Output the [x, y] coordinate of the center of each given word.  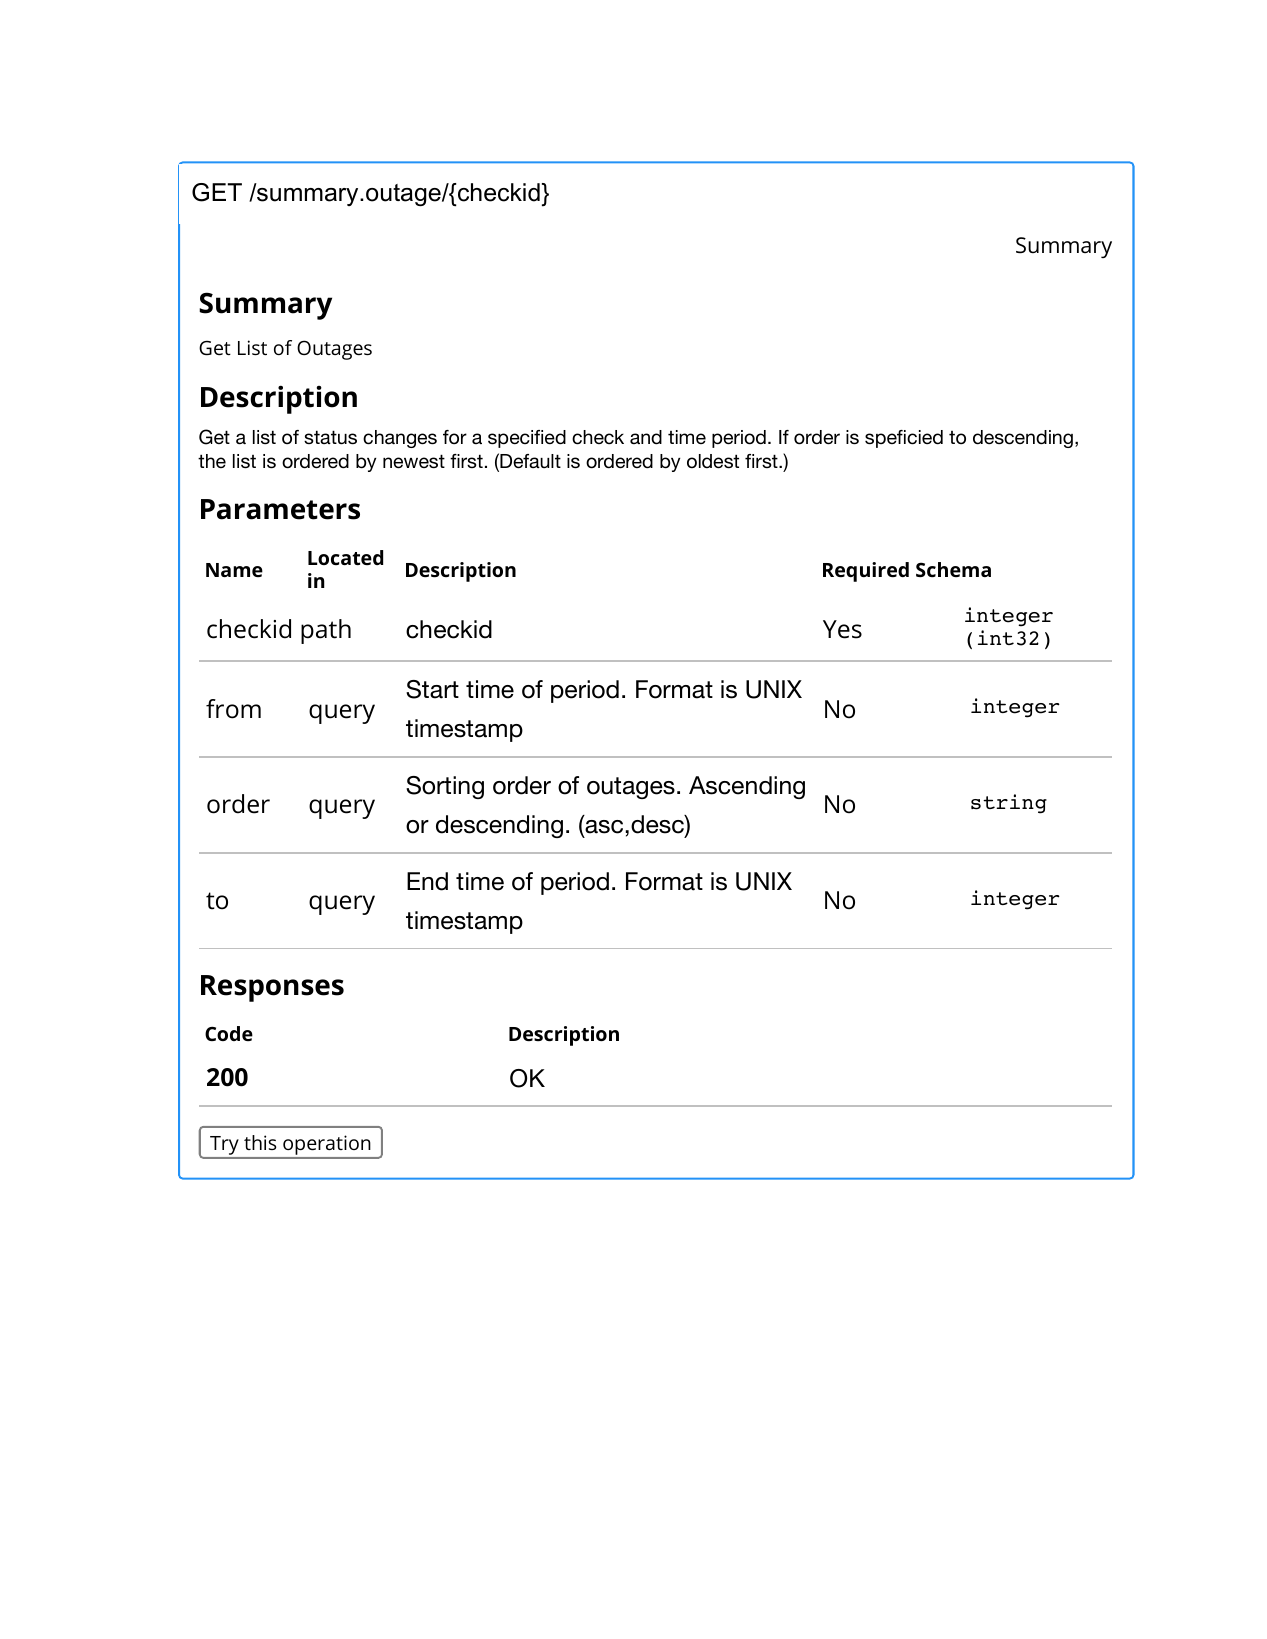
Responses [272, 988]
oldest [713, 461]
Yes [842, 629]
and [646, 437]
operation [327, 1146]
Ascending [747, 787]
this [260, 1142]
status [330, 437]
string [1009, 804]
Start [432, 689]
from [233, 709]
